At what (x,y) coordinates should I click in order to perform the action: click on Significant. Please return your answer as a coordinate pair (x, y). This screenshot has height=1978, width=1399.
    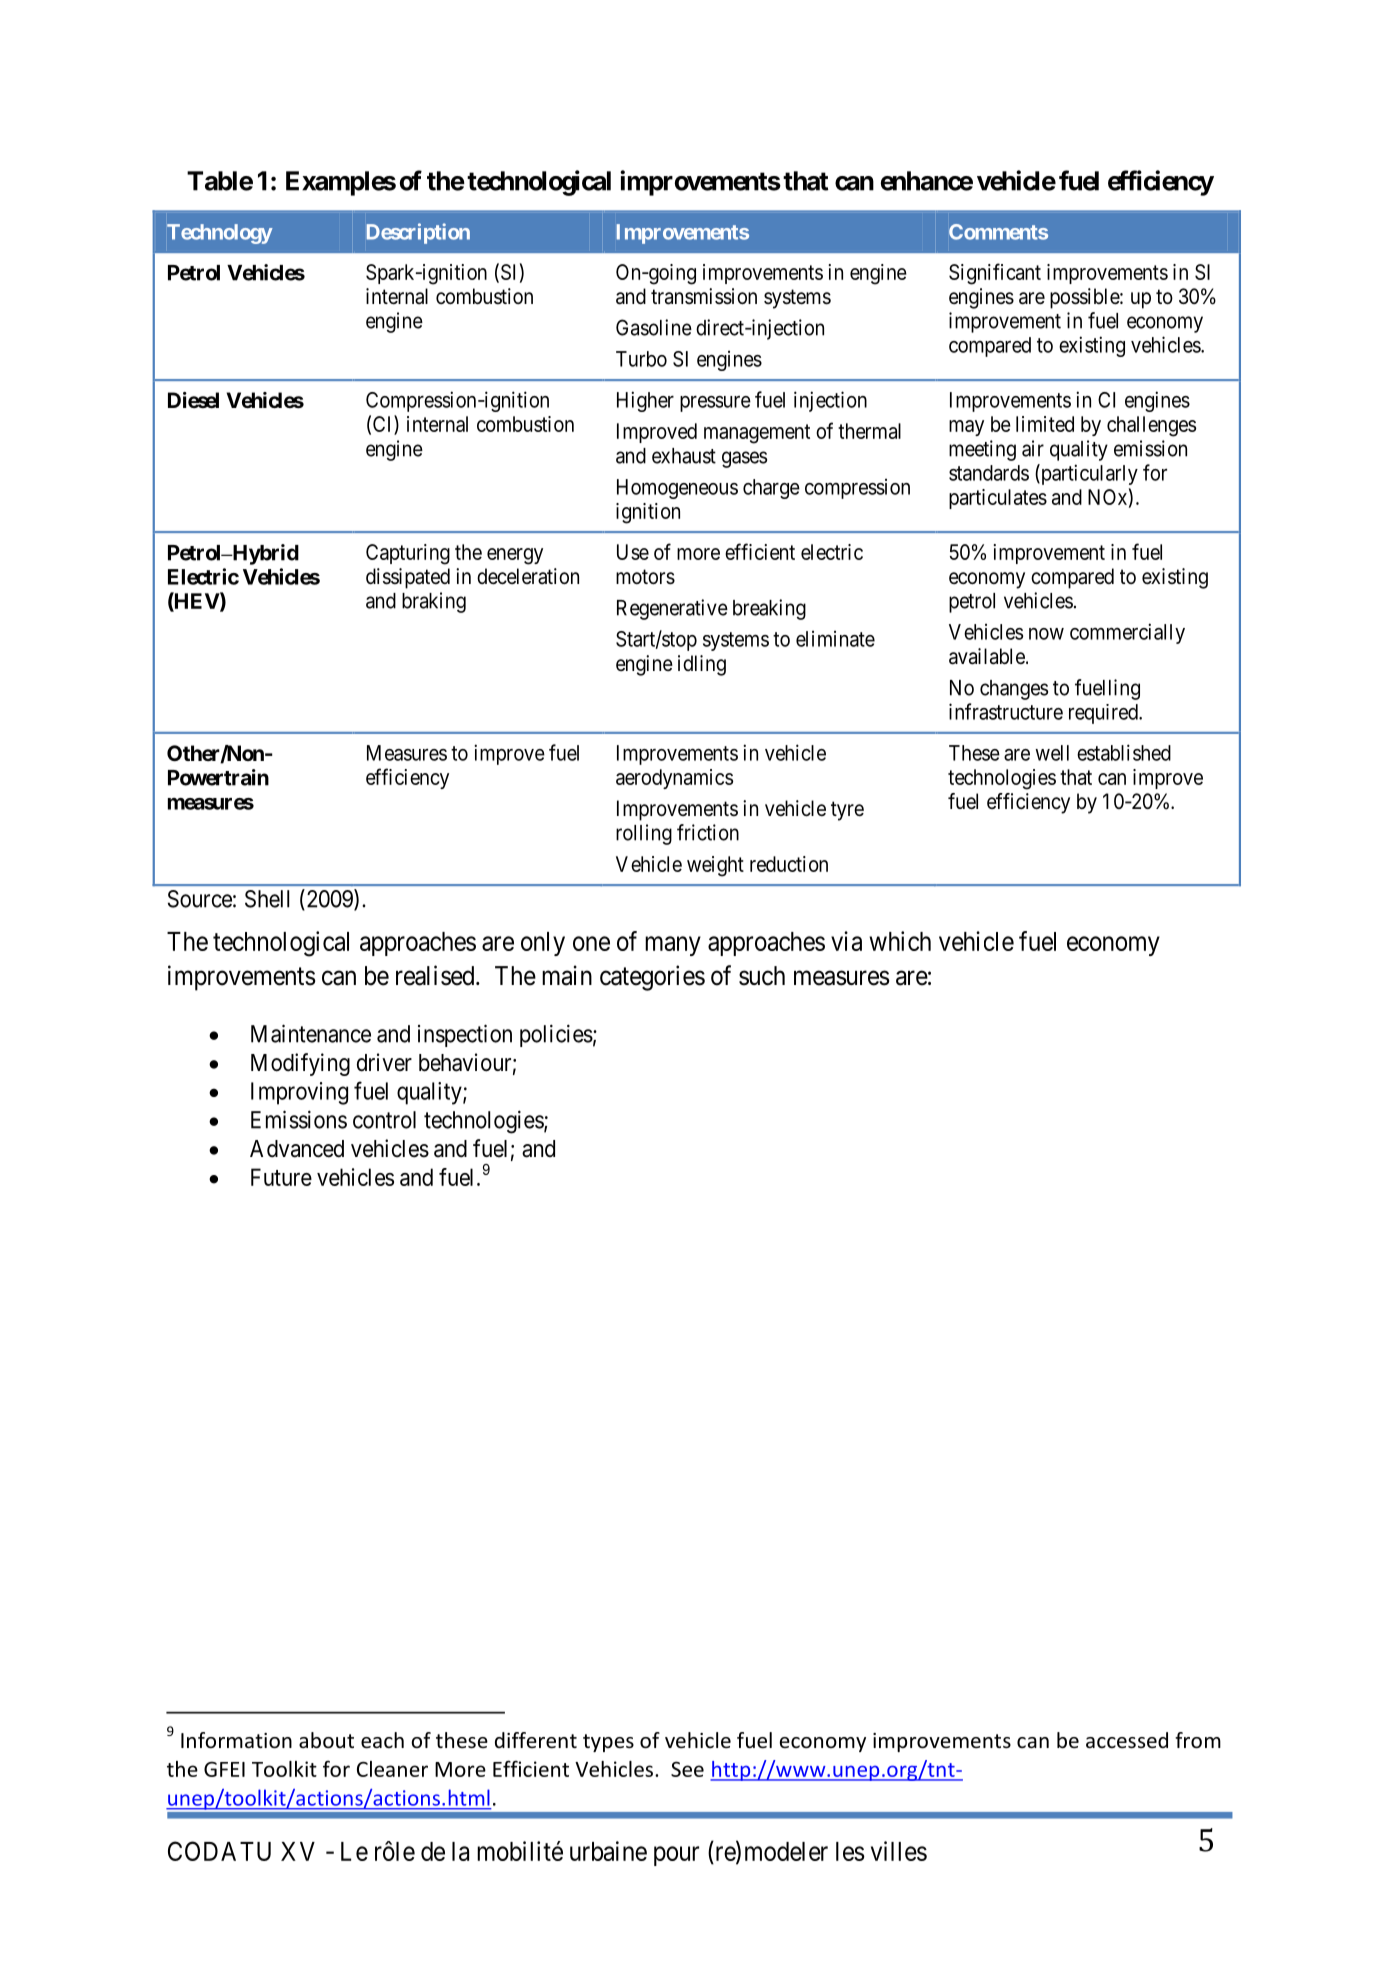
    Looking at the image, I should click on (995, 274).
